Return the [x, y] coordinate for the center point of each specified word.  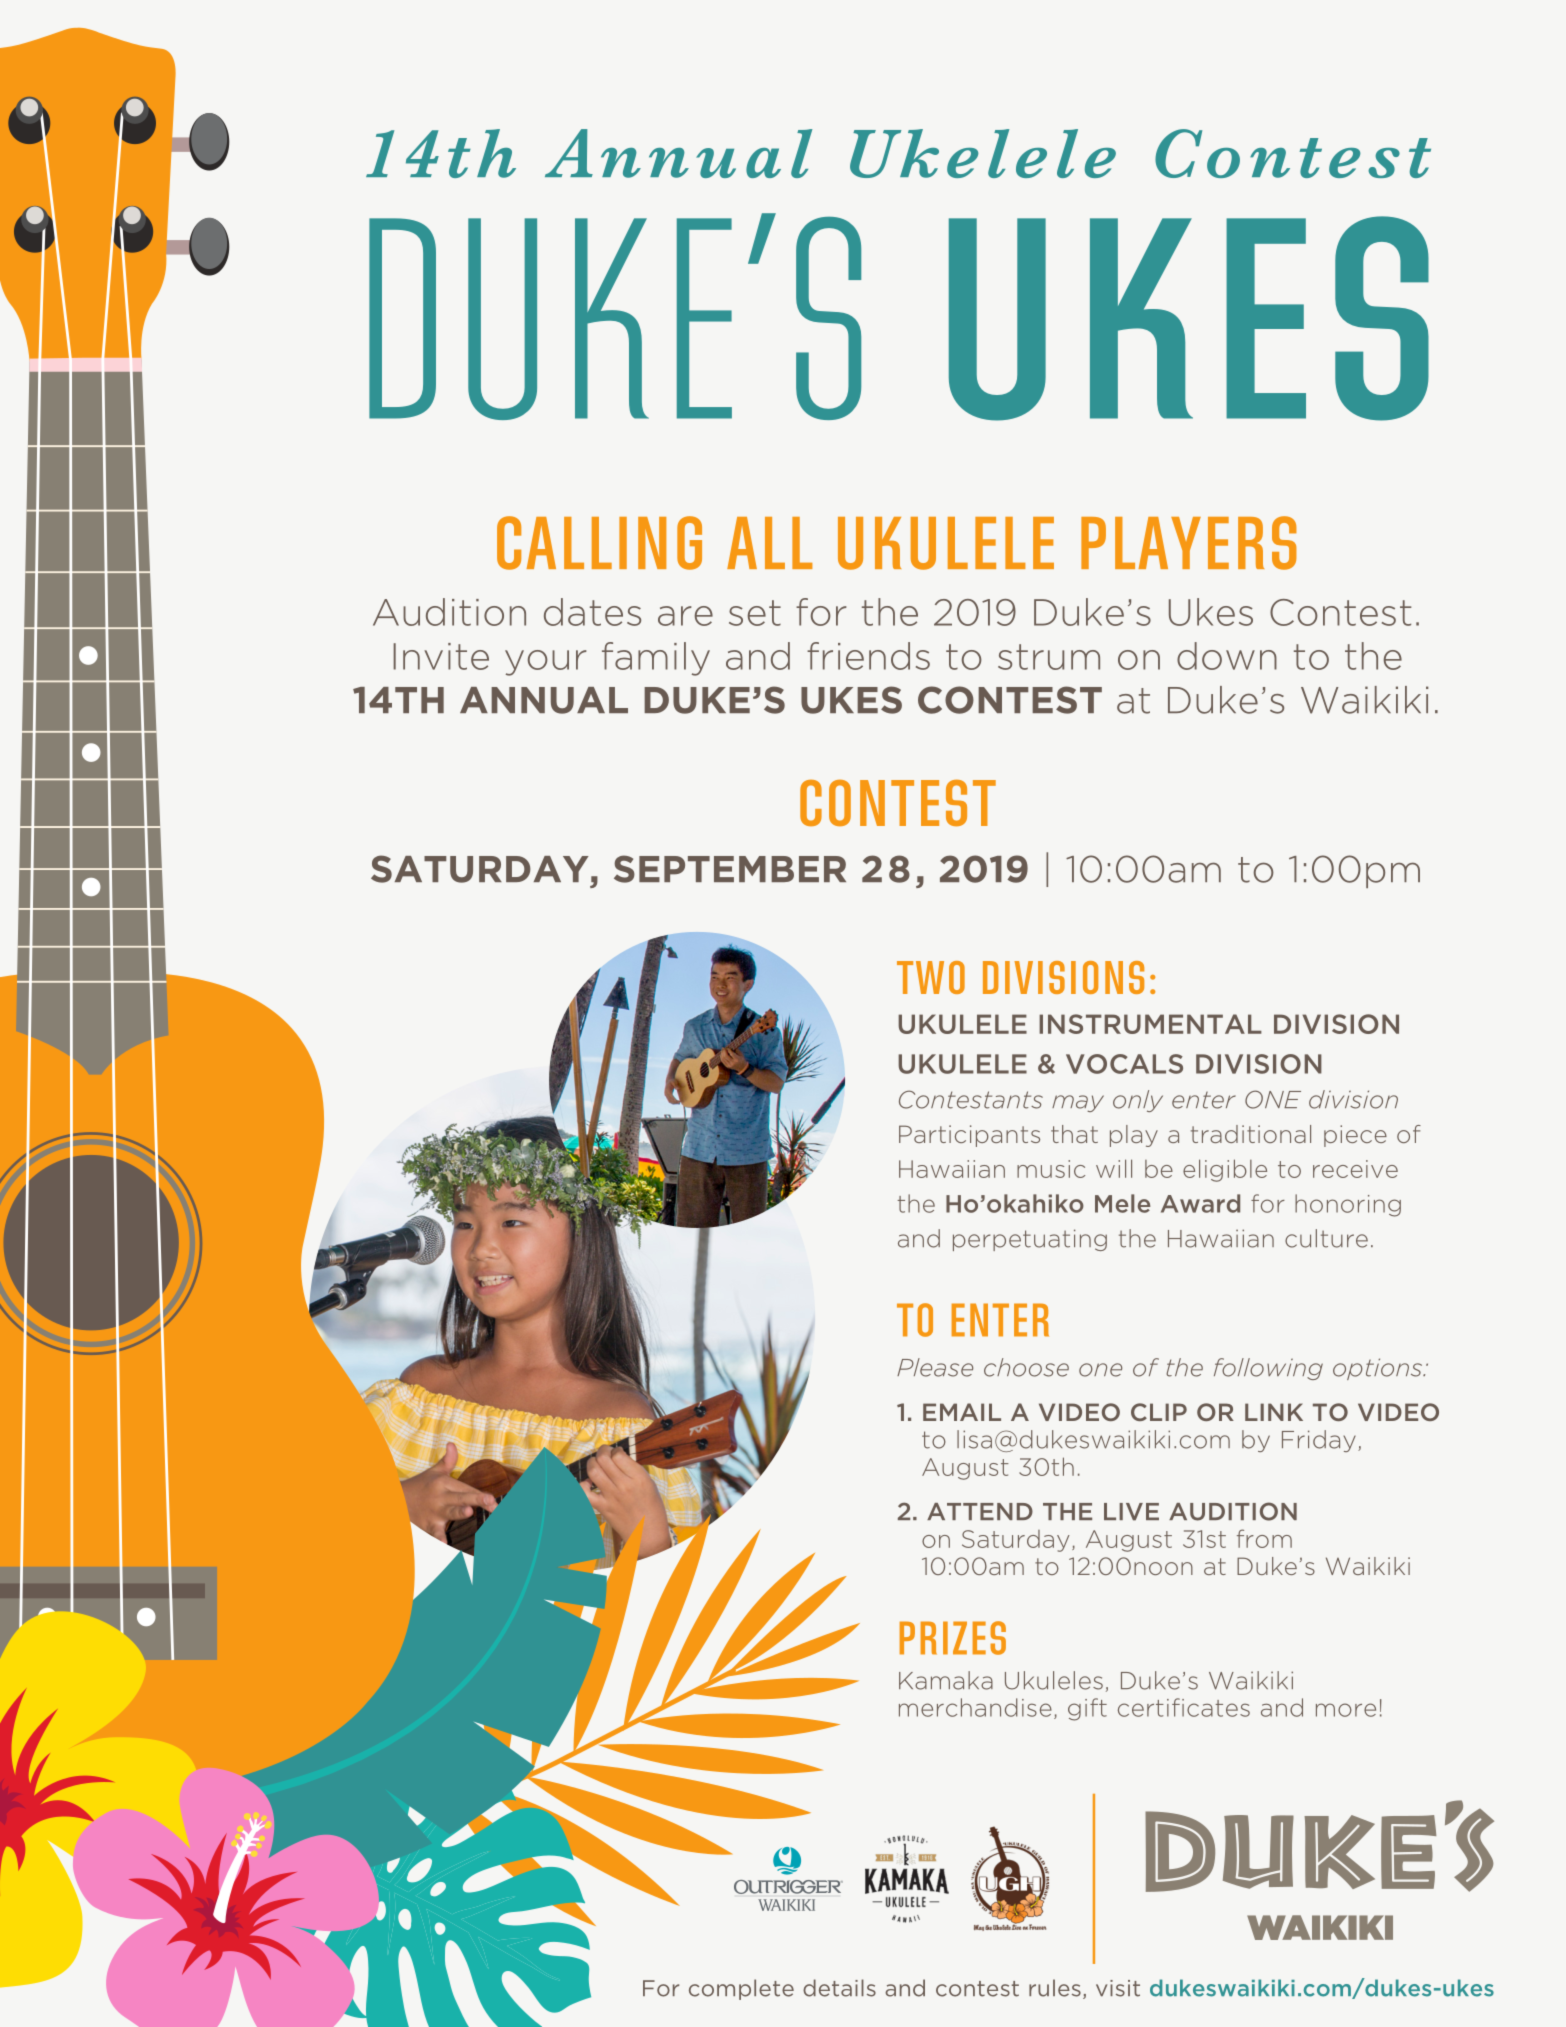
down [1227, 656]
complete [741, 1989]
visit [1118, 1988]
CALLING [599, 543]
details [839, 1988]
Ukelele [983, 153]
